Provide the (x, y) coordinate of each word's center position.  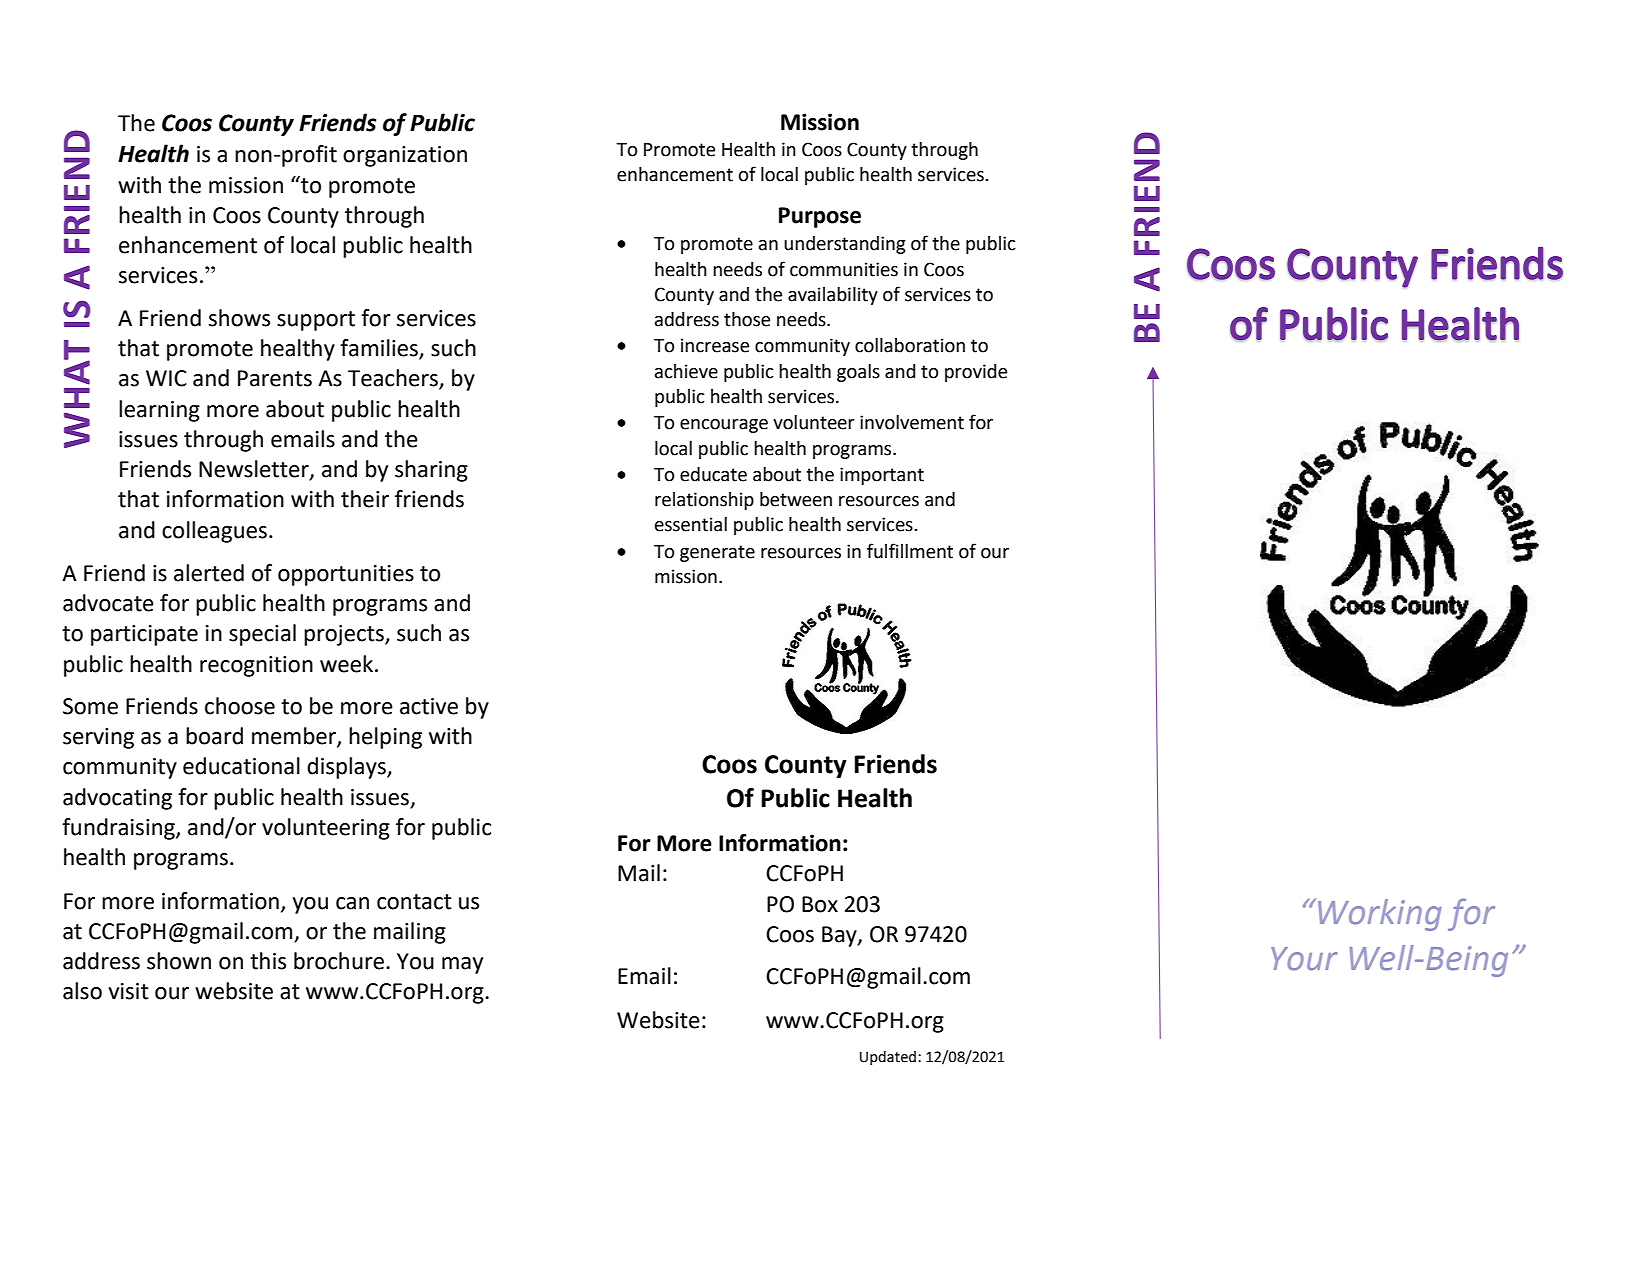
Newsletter (255, 470)
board (214, 736)
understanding (845, 245)
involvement (912, 422)
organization (405, 156)
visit (129, 991)
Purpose (820, 217)
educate (713, 474)
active (429, 706)
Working (1380, 915)
